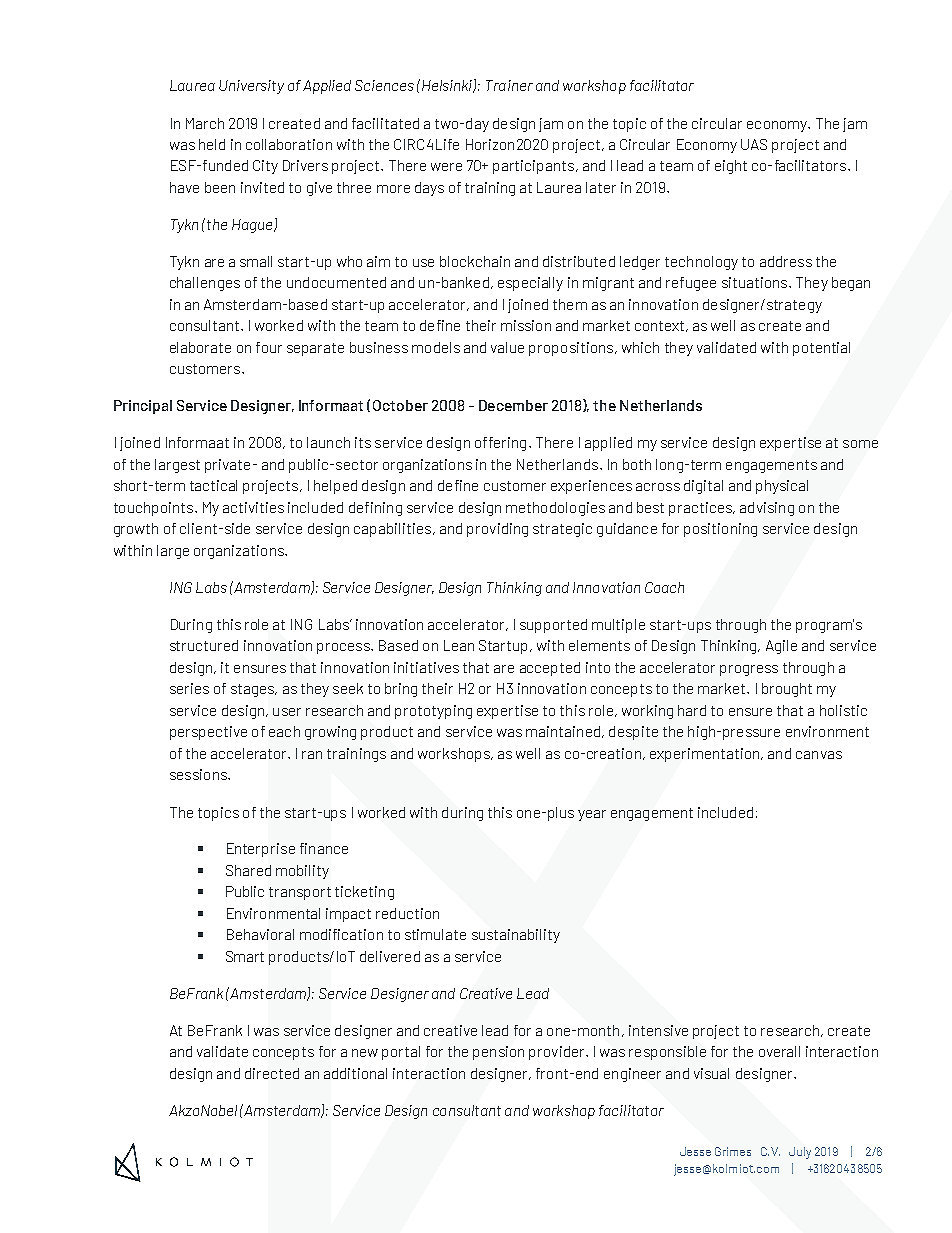  Describe the element at coordinates (781, 647) in the document. I see `Agile` at that location.
